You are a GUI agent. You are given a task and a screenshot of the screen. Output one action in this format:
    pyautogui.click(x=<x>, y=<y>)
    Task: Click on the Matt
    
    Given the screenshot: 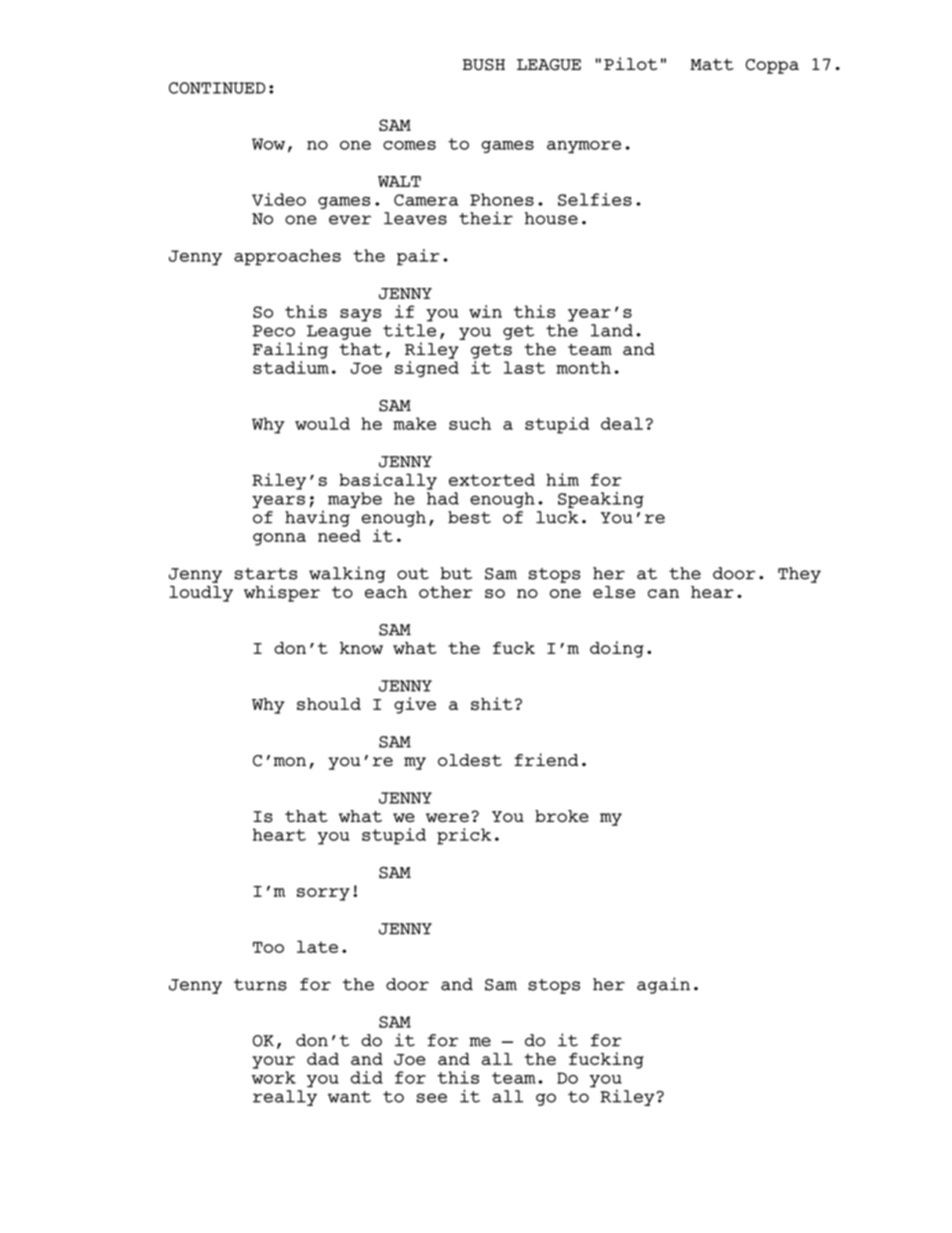 What is the action you would take?
    pyautogui.click(x=712, y=64)
